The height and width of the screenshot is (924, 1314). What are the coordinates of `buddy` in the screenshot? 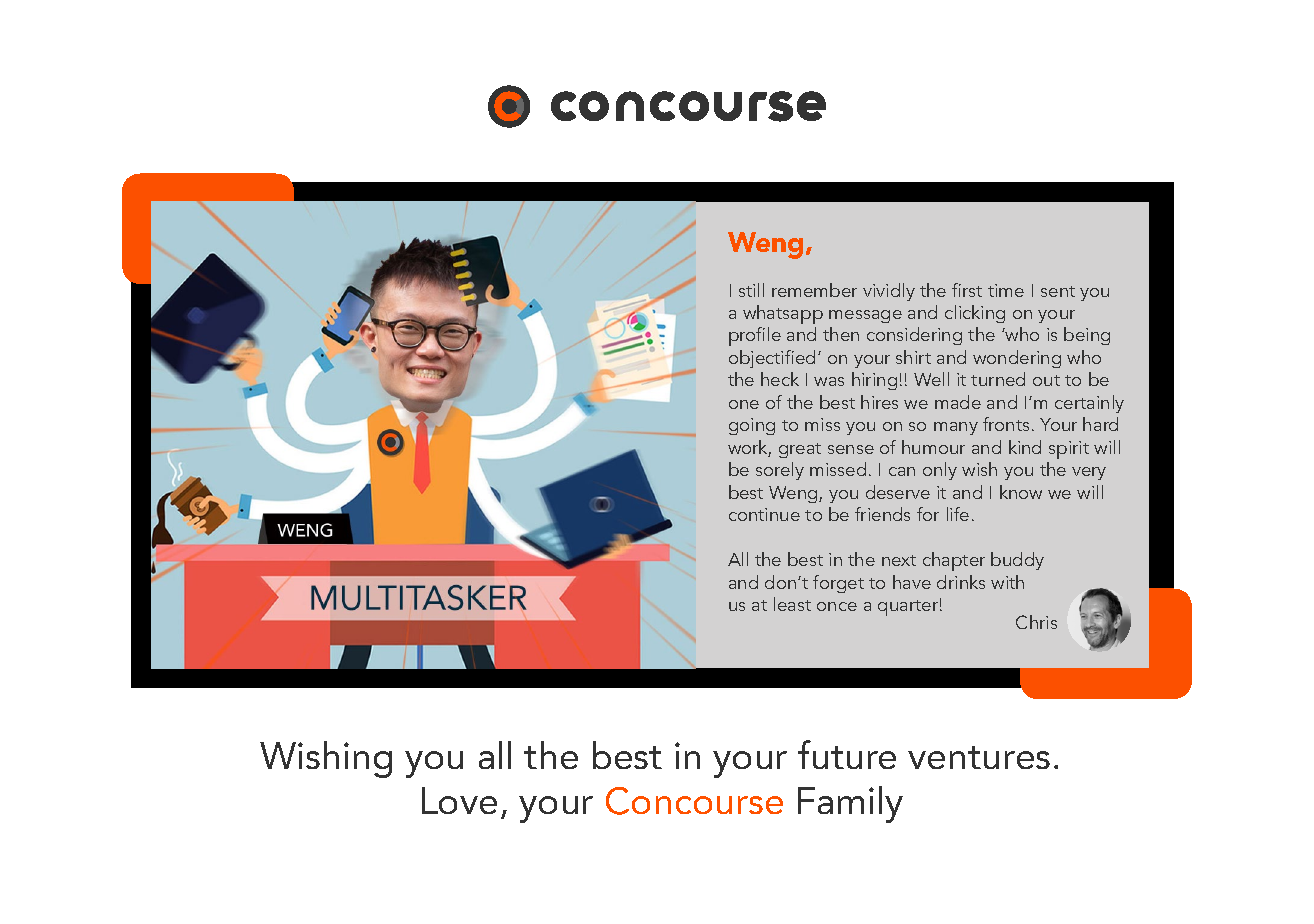 It's located at (1017, 561).
